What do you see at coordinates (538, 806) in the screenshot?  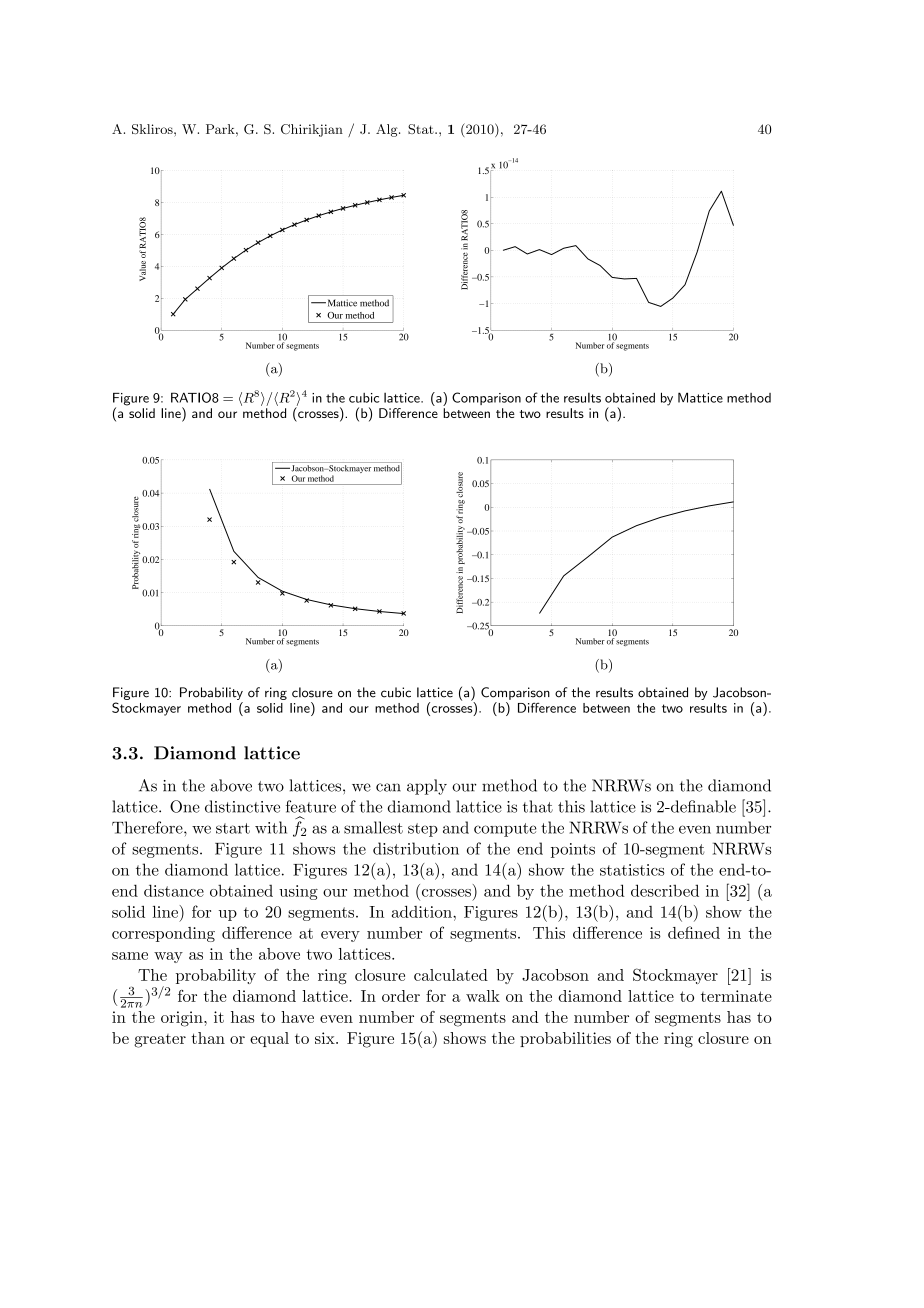 I see `that` at bounding box center [538, 806].
